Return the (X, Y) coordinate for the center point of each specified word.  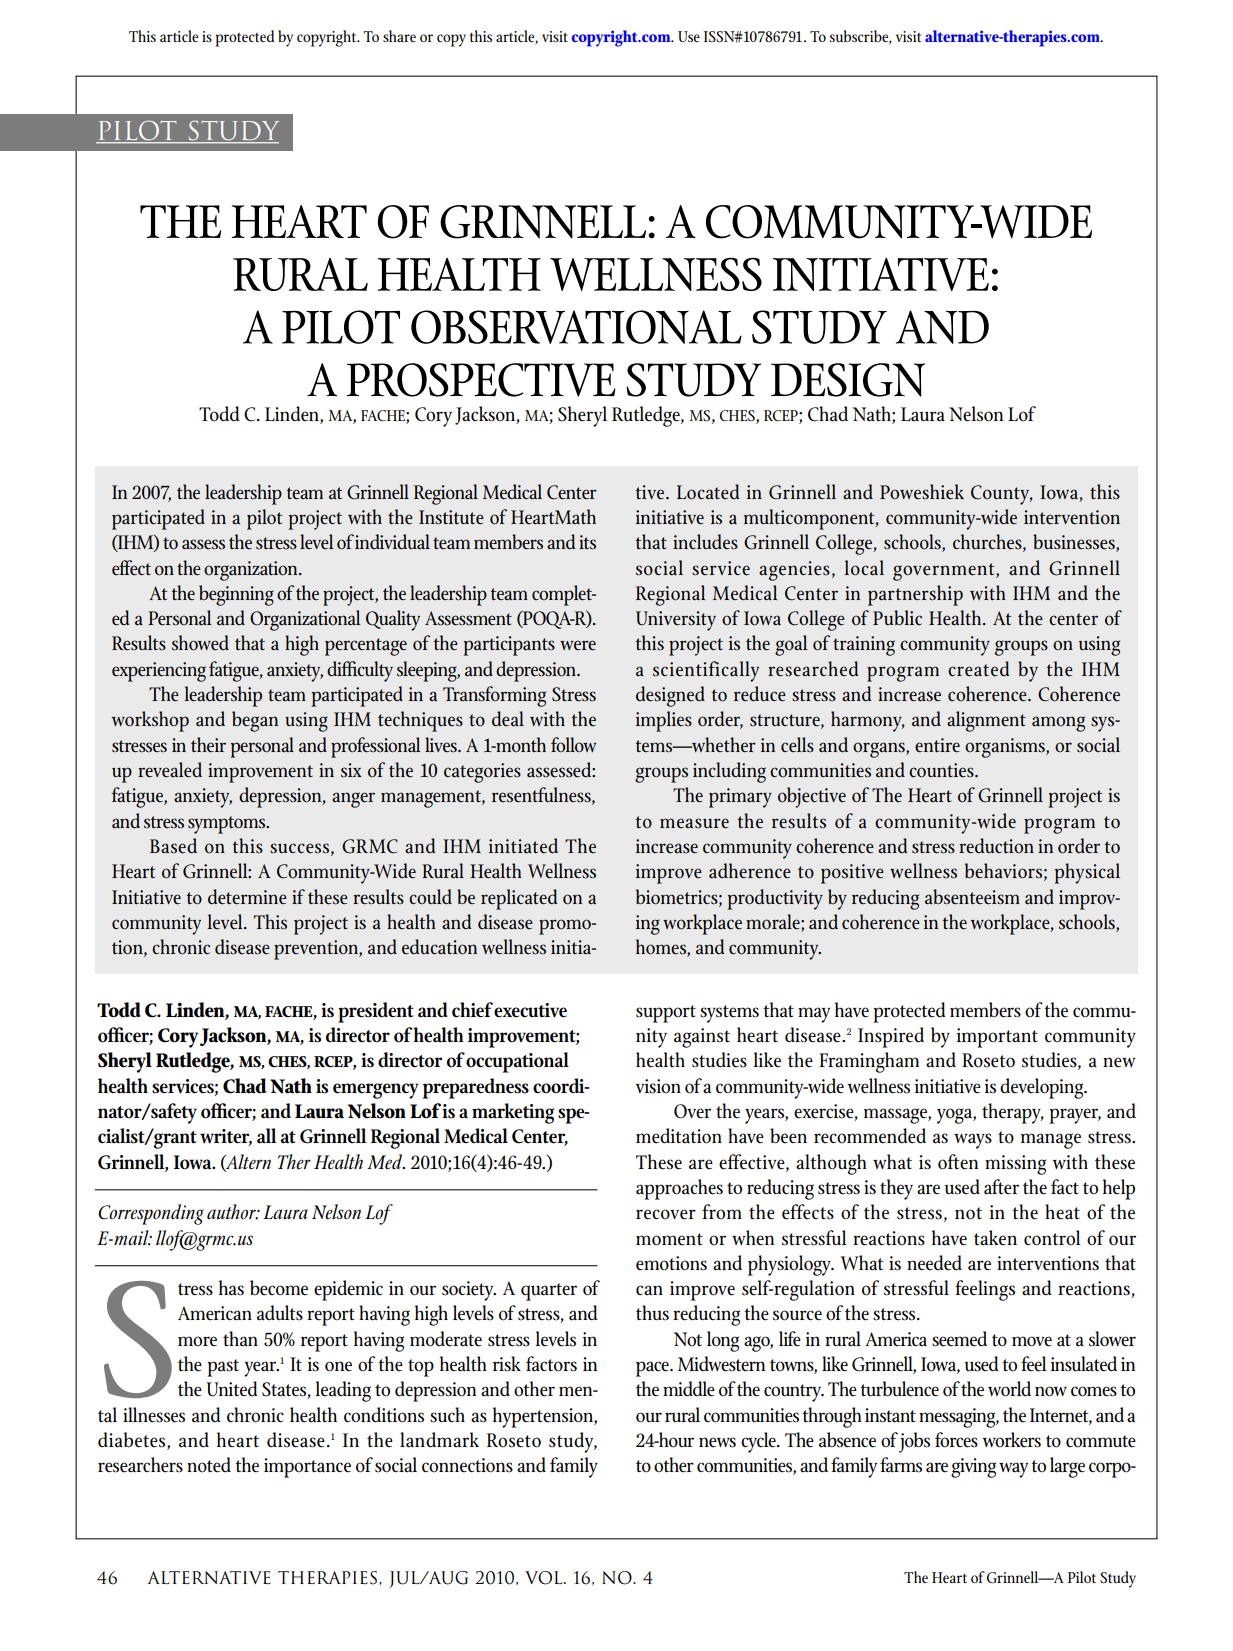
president (376, 1012)
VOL (545, 1578)
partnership (915, 595)
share (399, 36)
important (997, 1038)
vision (658, 1086)
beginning (236, 595)
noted (209, 1465)
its (587, 542)
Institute (451, 517)
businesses (1075, 543)
